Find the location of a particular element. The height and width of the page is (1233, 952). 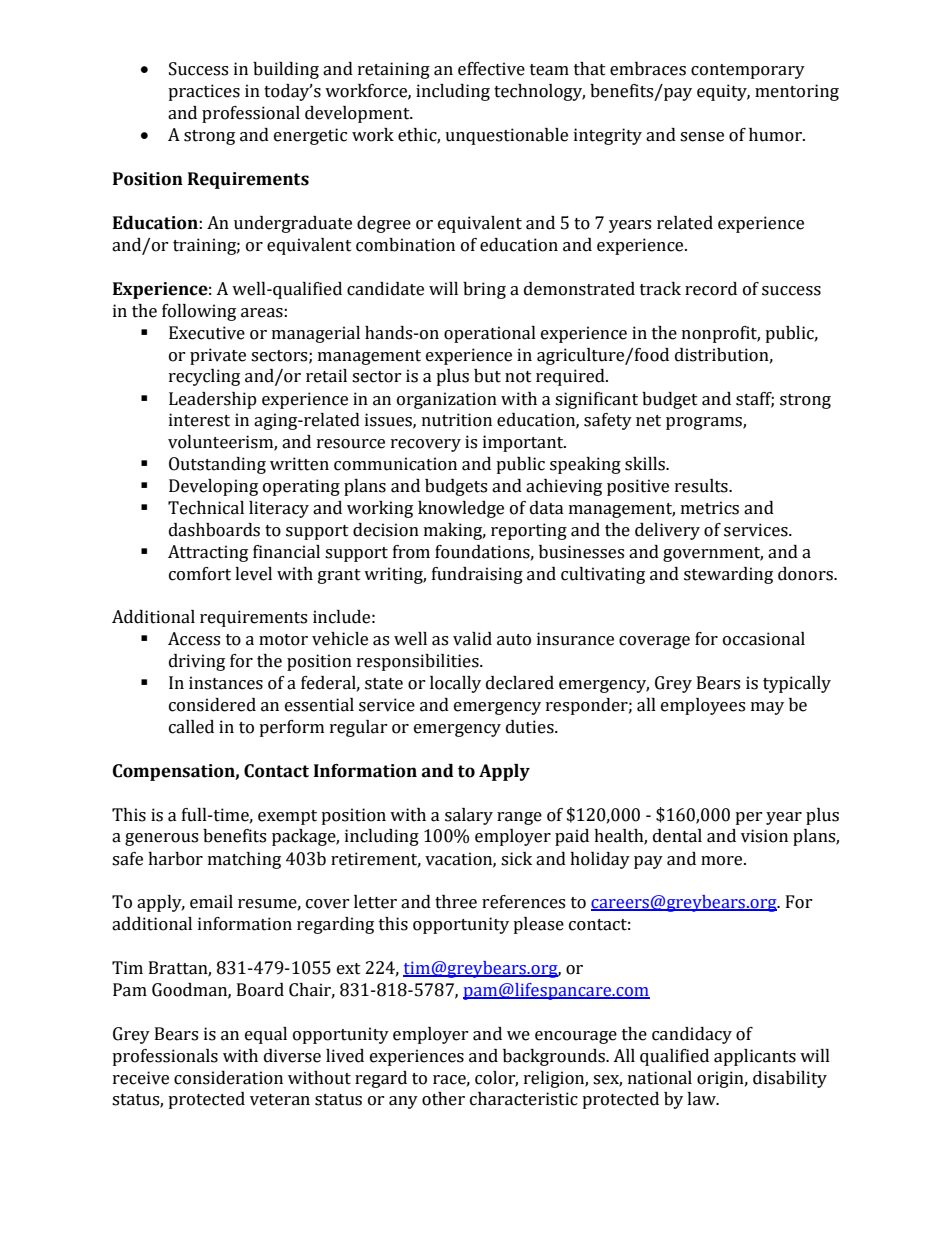

other is located at coordinates (443, 1099).
